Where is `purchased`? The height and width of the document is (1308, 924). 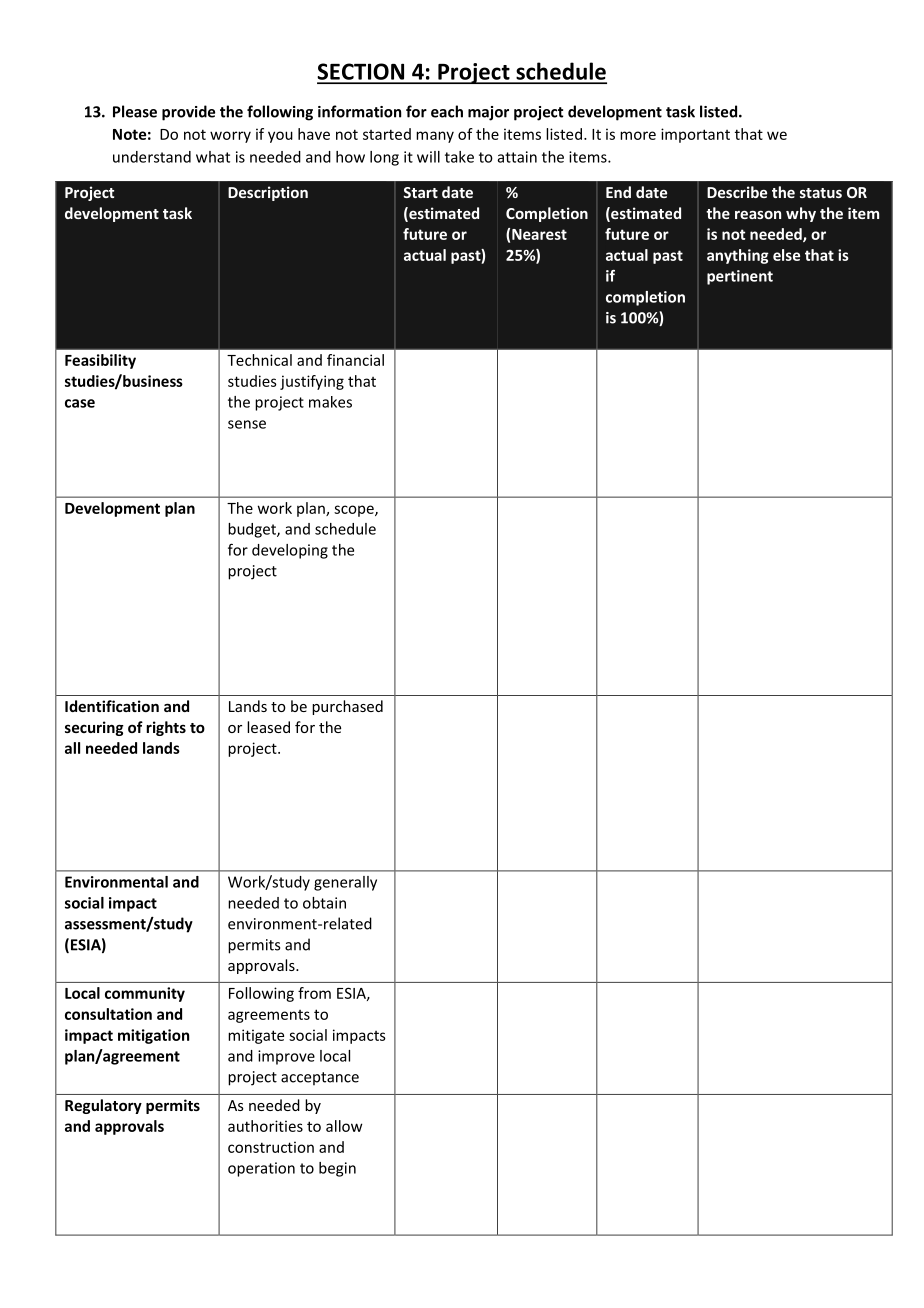
purchased is located at coordinates (347, 707).
